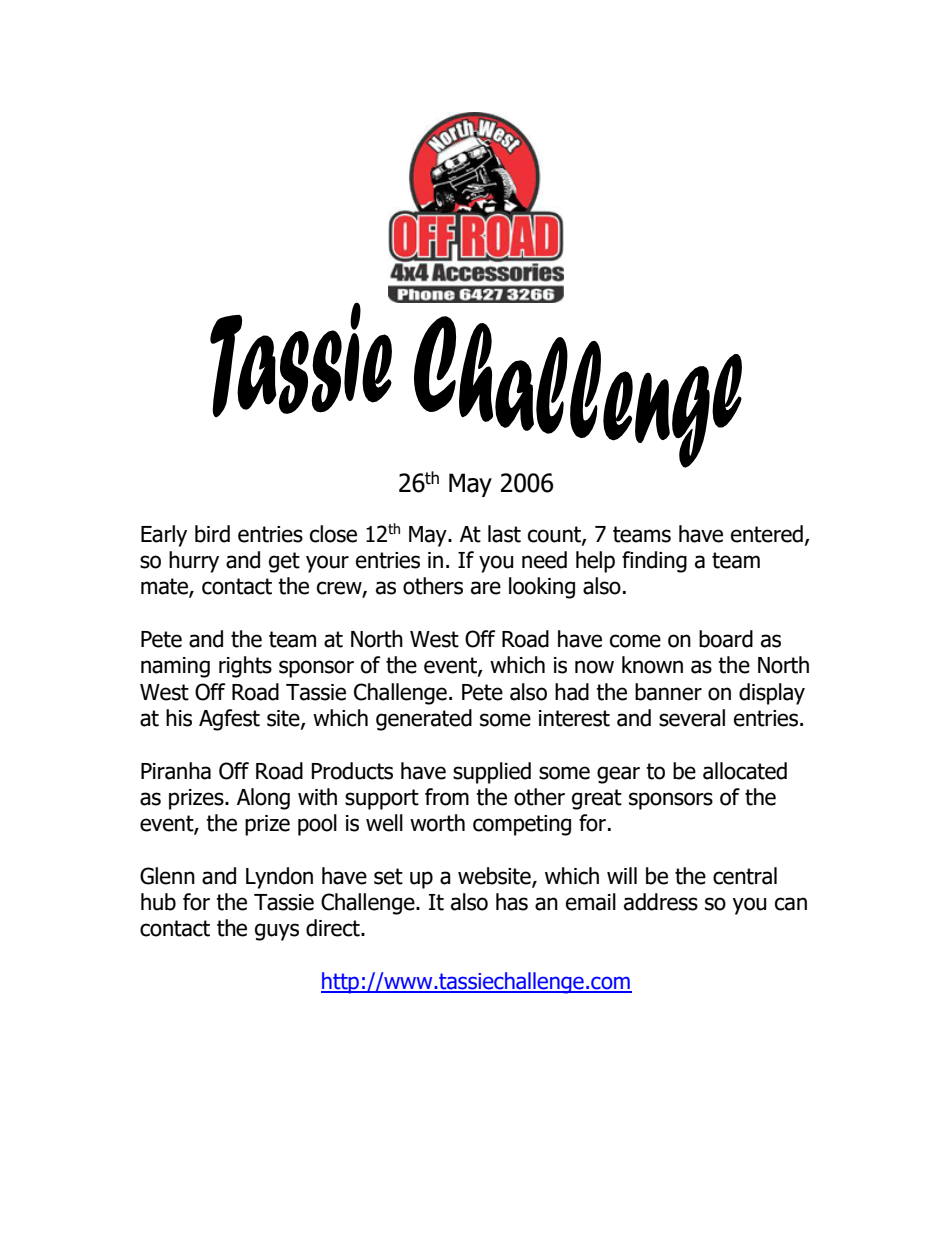 The height and width of the screenshot is (1233, 952). I want to click on rights, so click(245, 667).
